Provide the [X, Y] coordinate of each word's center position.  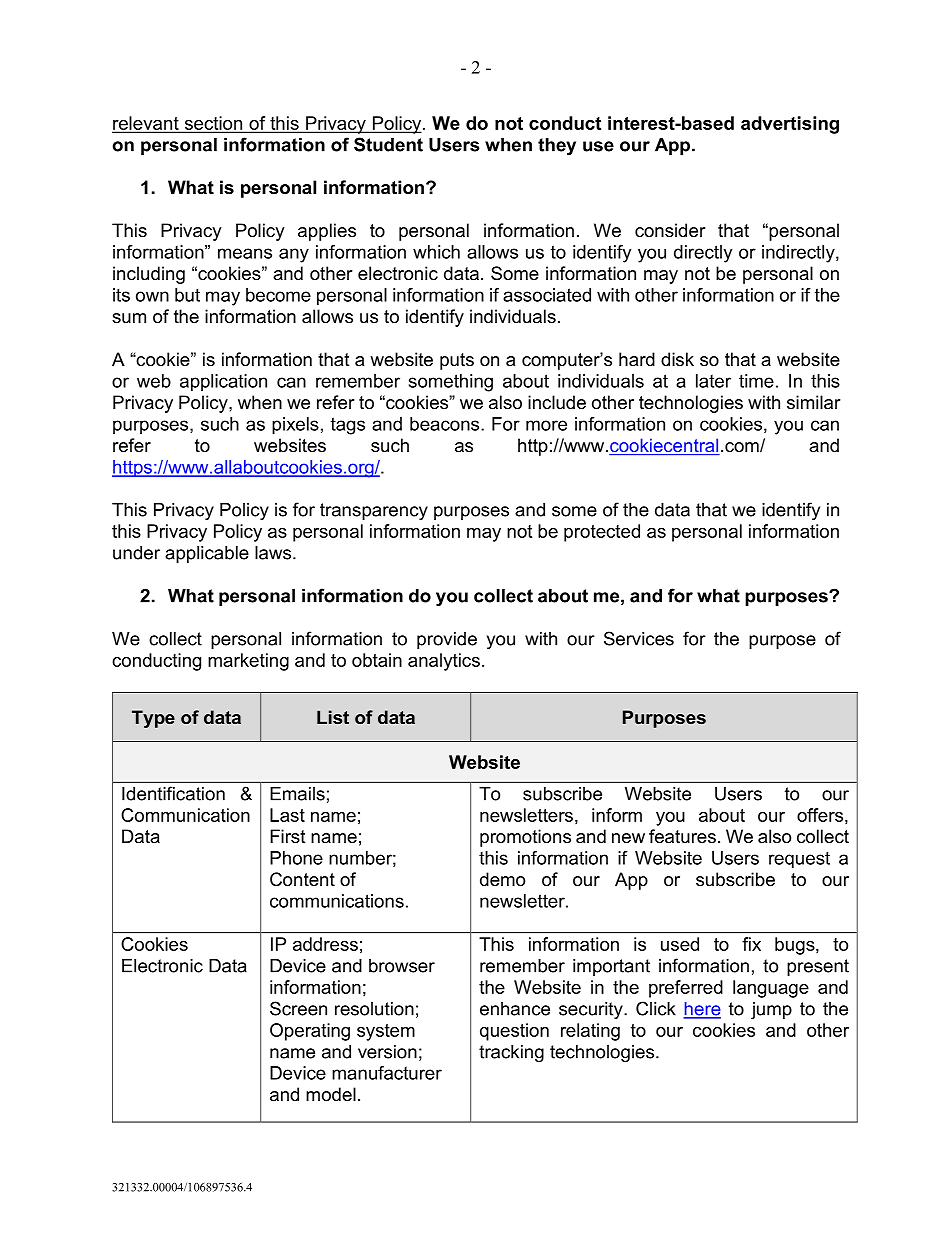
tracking [511, 1053]
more [546, 425]
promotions [525, 838]
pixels [295, 426]
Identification [173, 793]
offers [820, 815]
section [213, 124]
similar [814, 402]
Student [388, 144]
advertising [790, 125]
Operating [310, 1032]
